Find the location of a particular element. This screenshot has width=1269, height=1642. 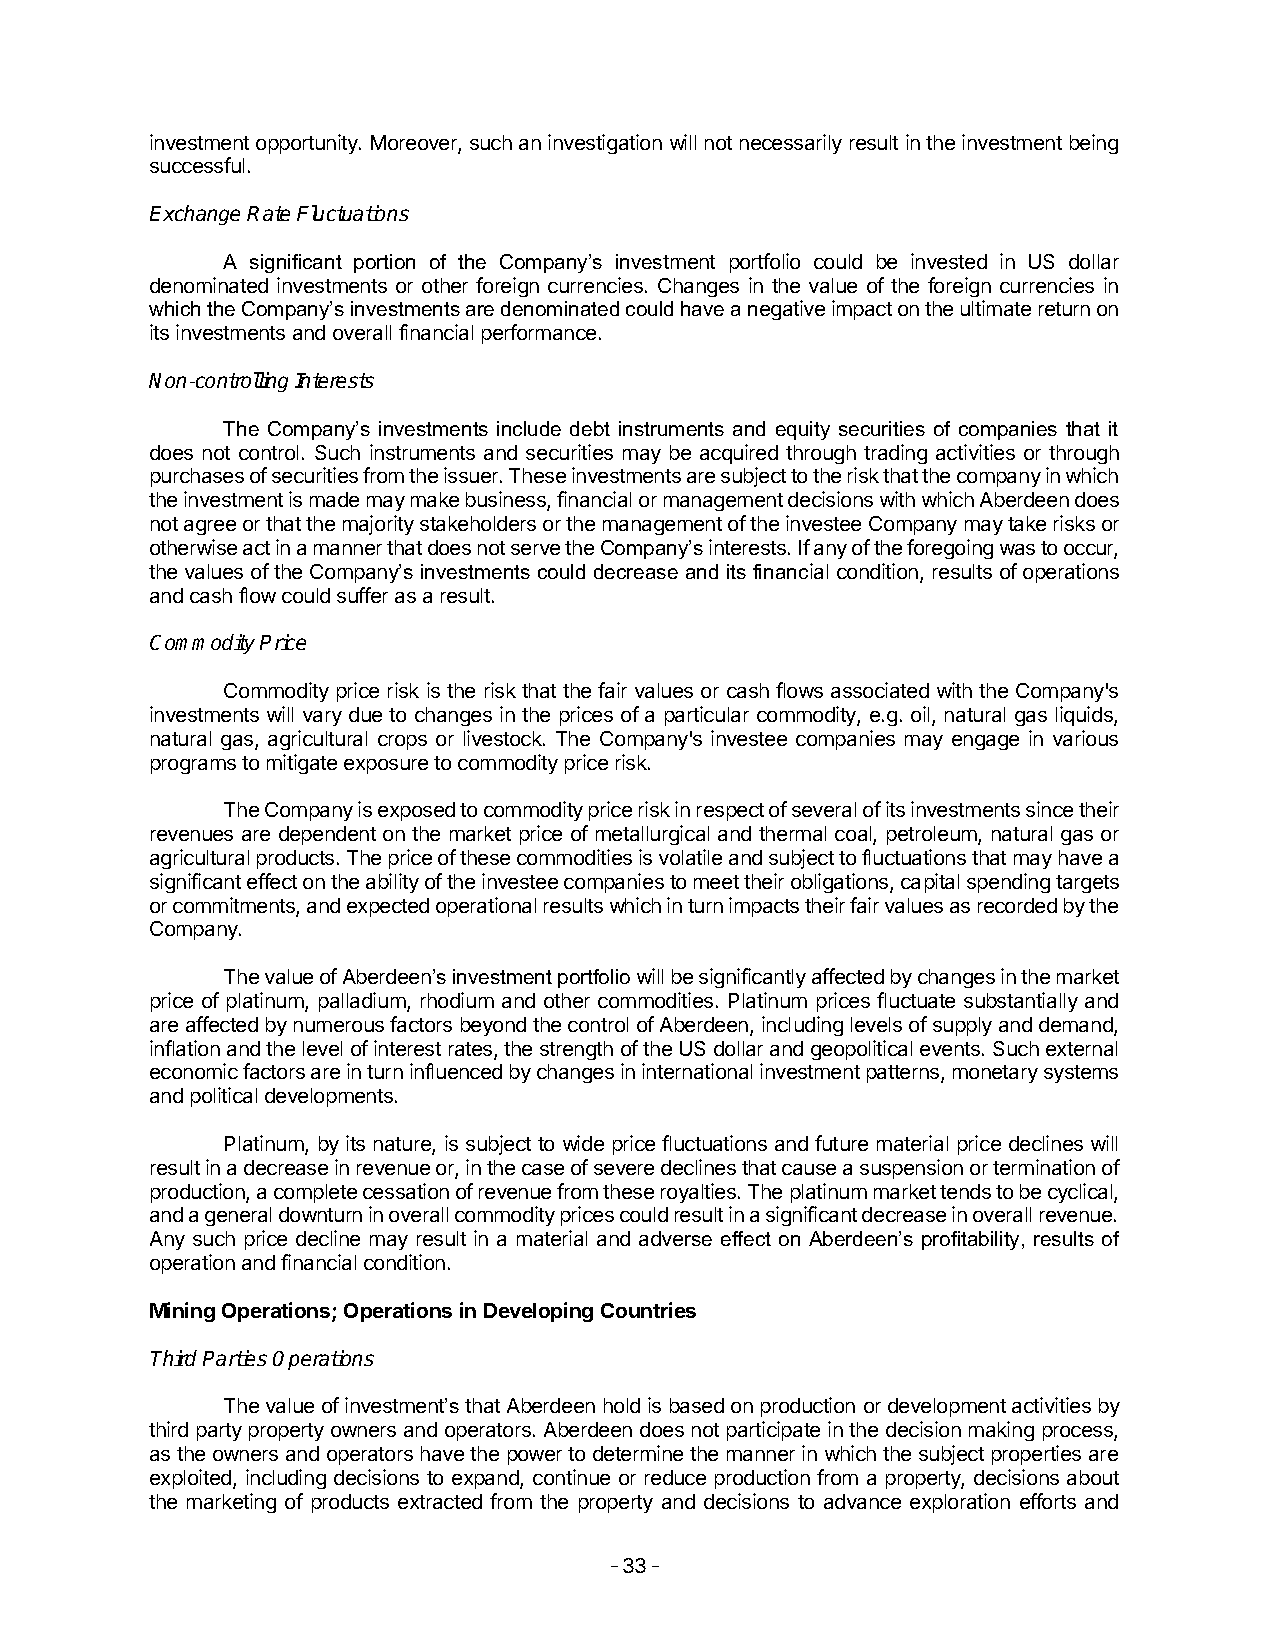

strength is located at coordinates (576, 1050).
